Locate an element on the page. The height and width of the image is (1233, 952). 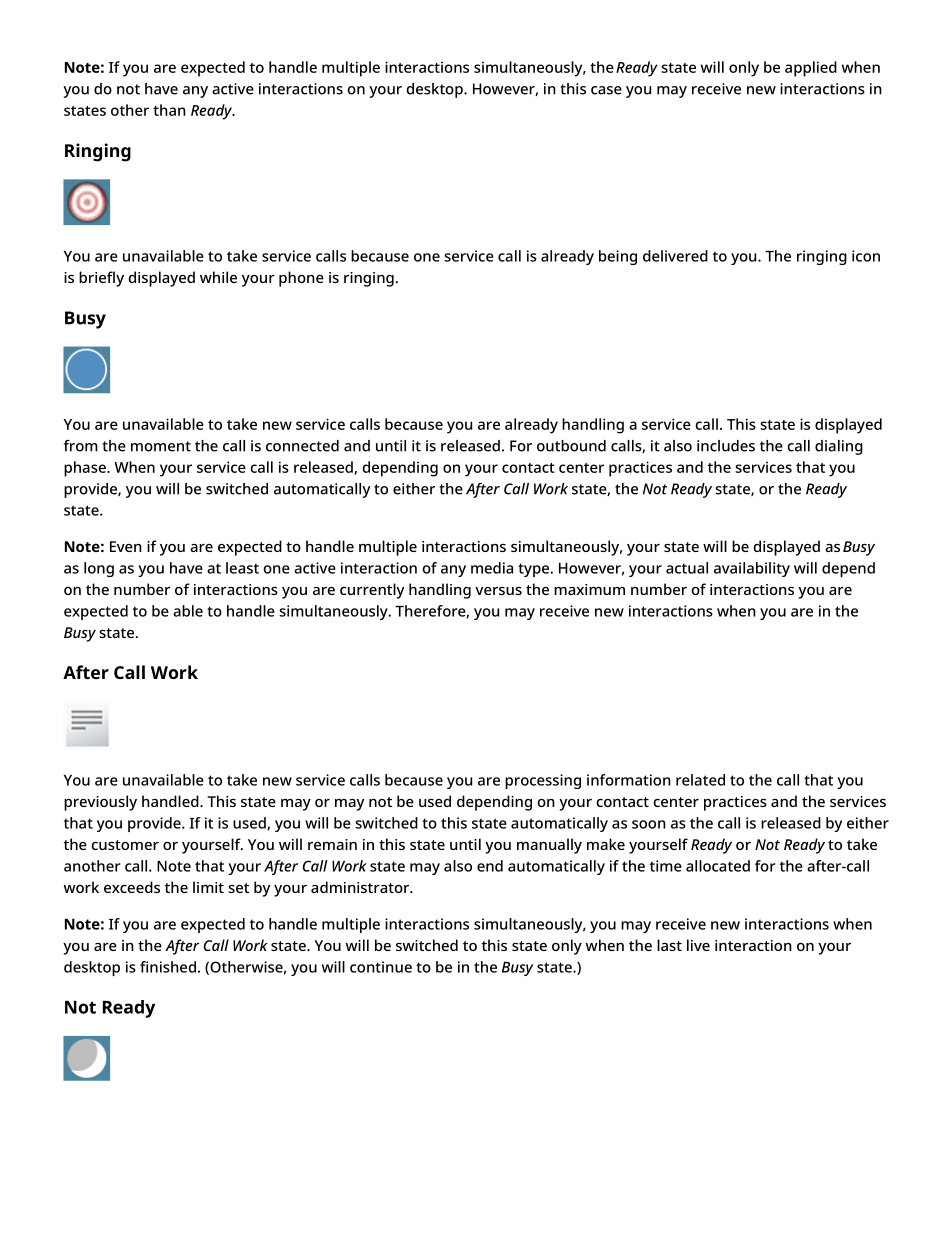
continue is located at coordinates (381, 967).
